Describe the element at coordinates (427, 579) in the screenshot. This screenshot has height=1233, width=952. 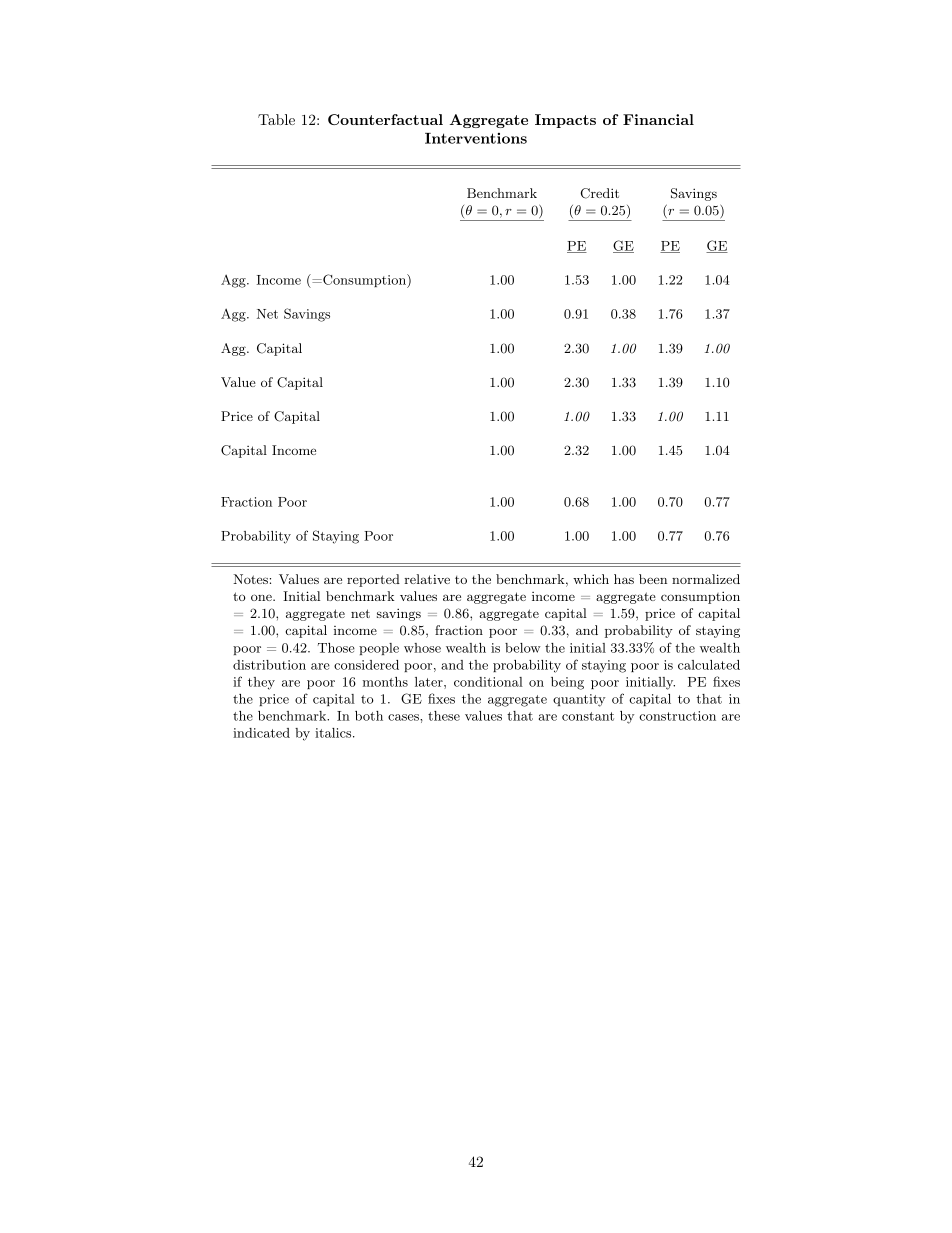
I see `relative` at that location.
